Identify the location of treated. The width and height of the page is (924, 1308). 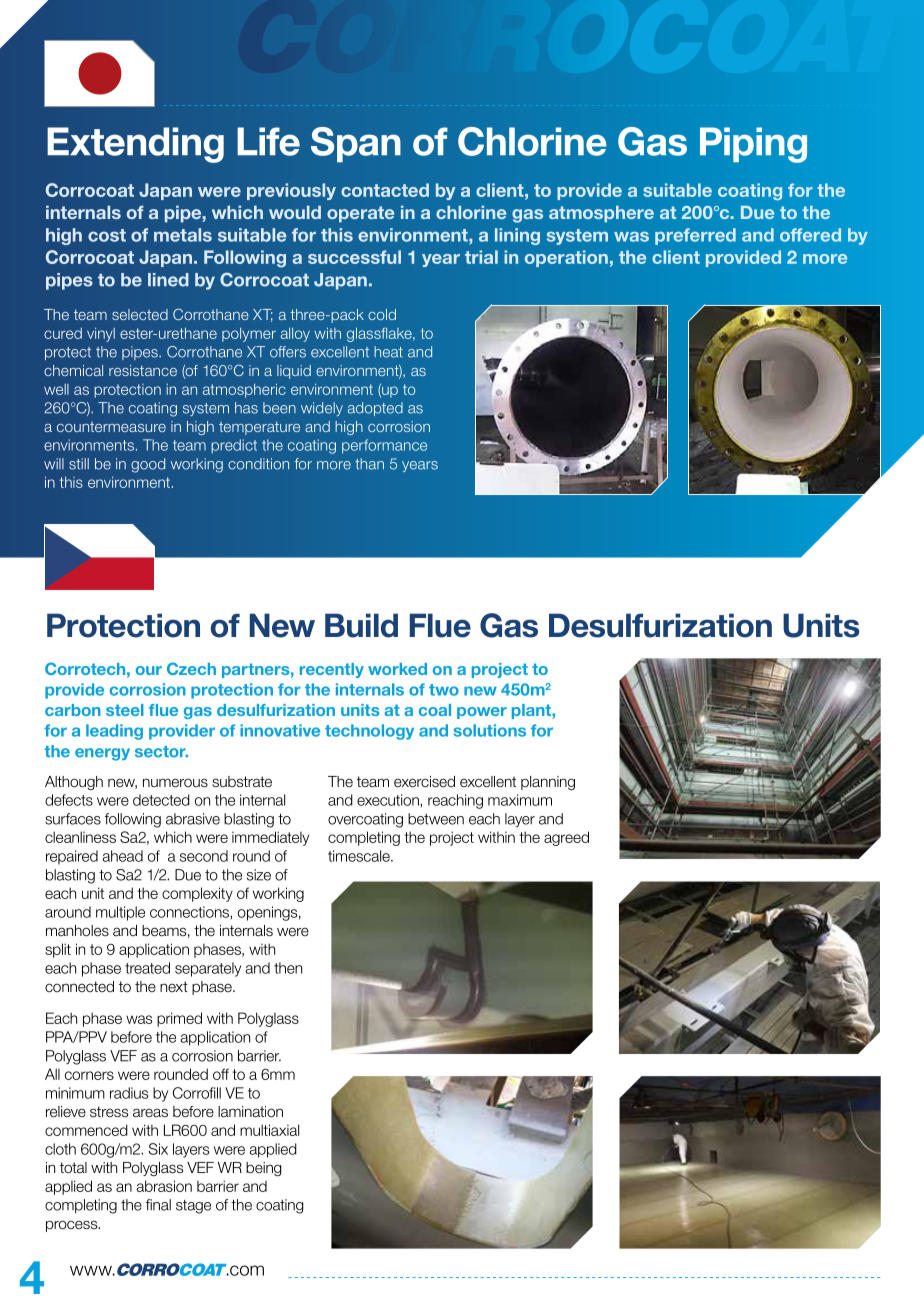
(147, 968).
